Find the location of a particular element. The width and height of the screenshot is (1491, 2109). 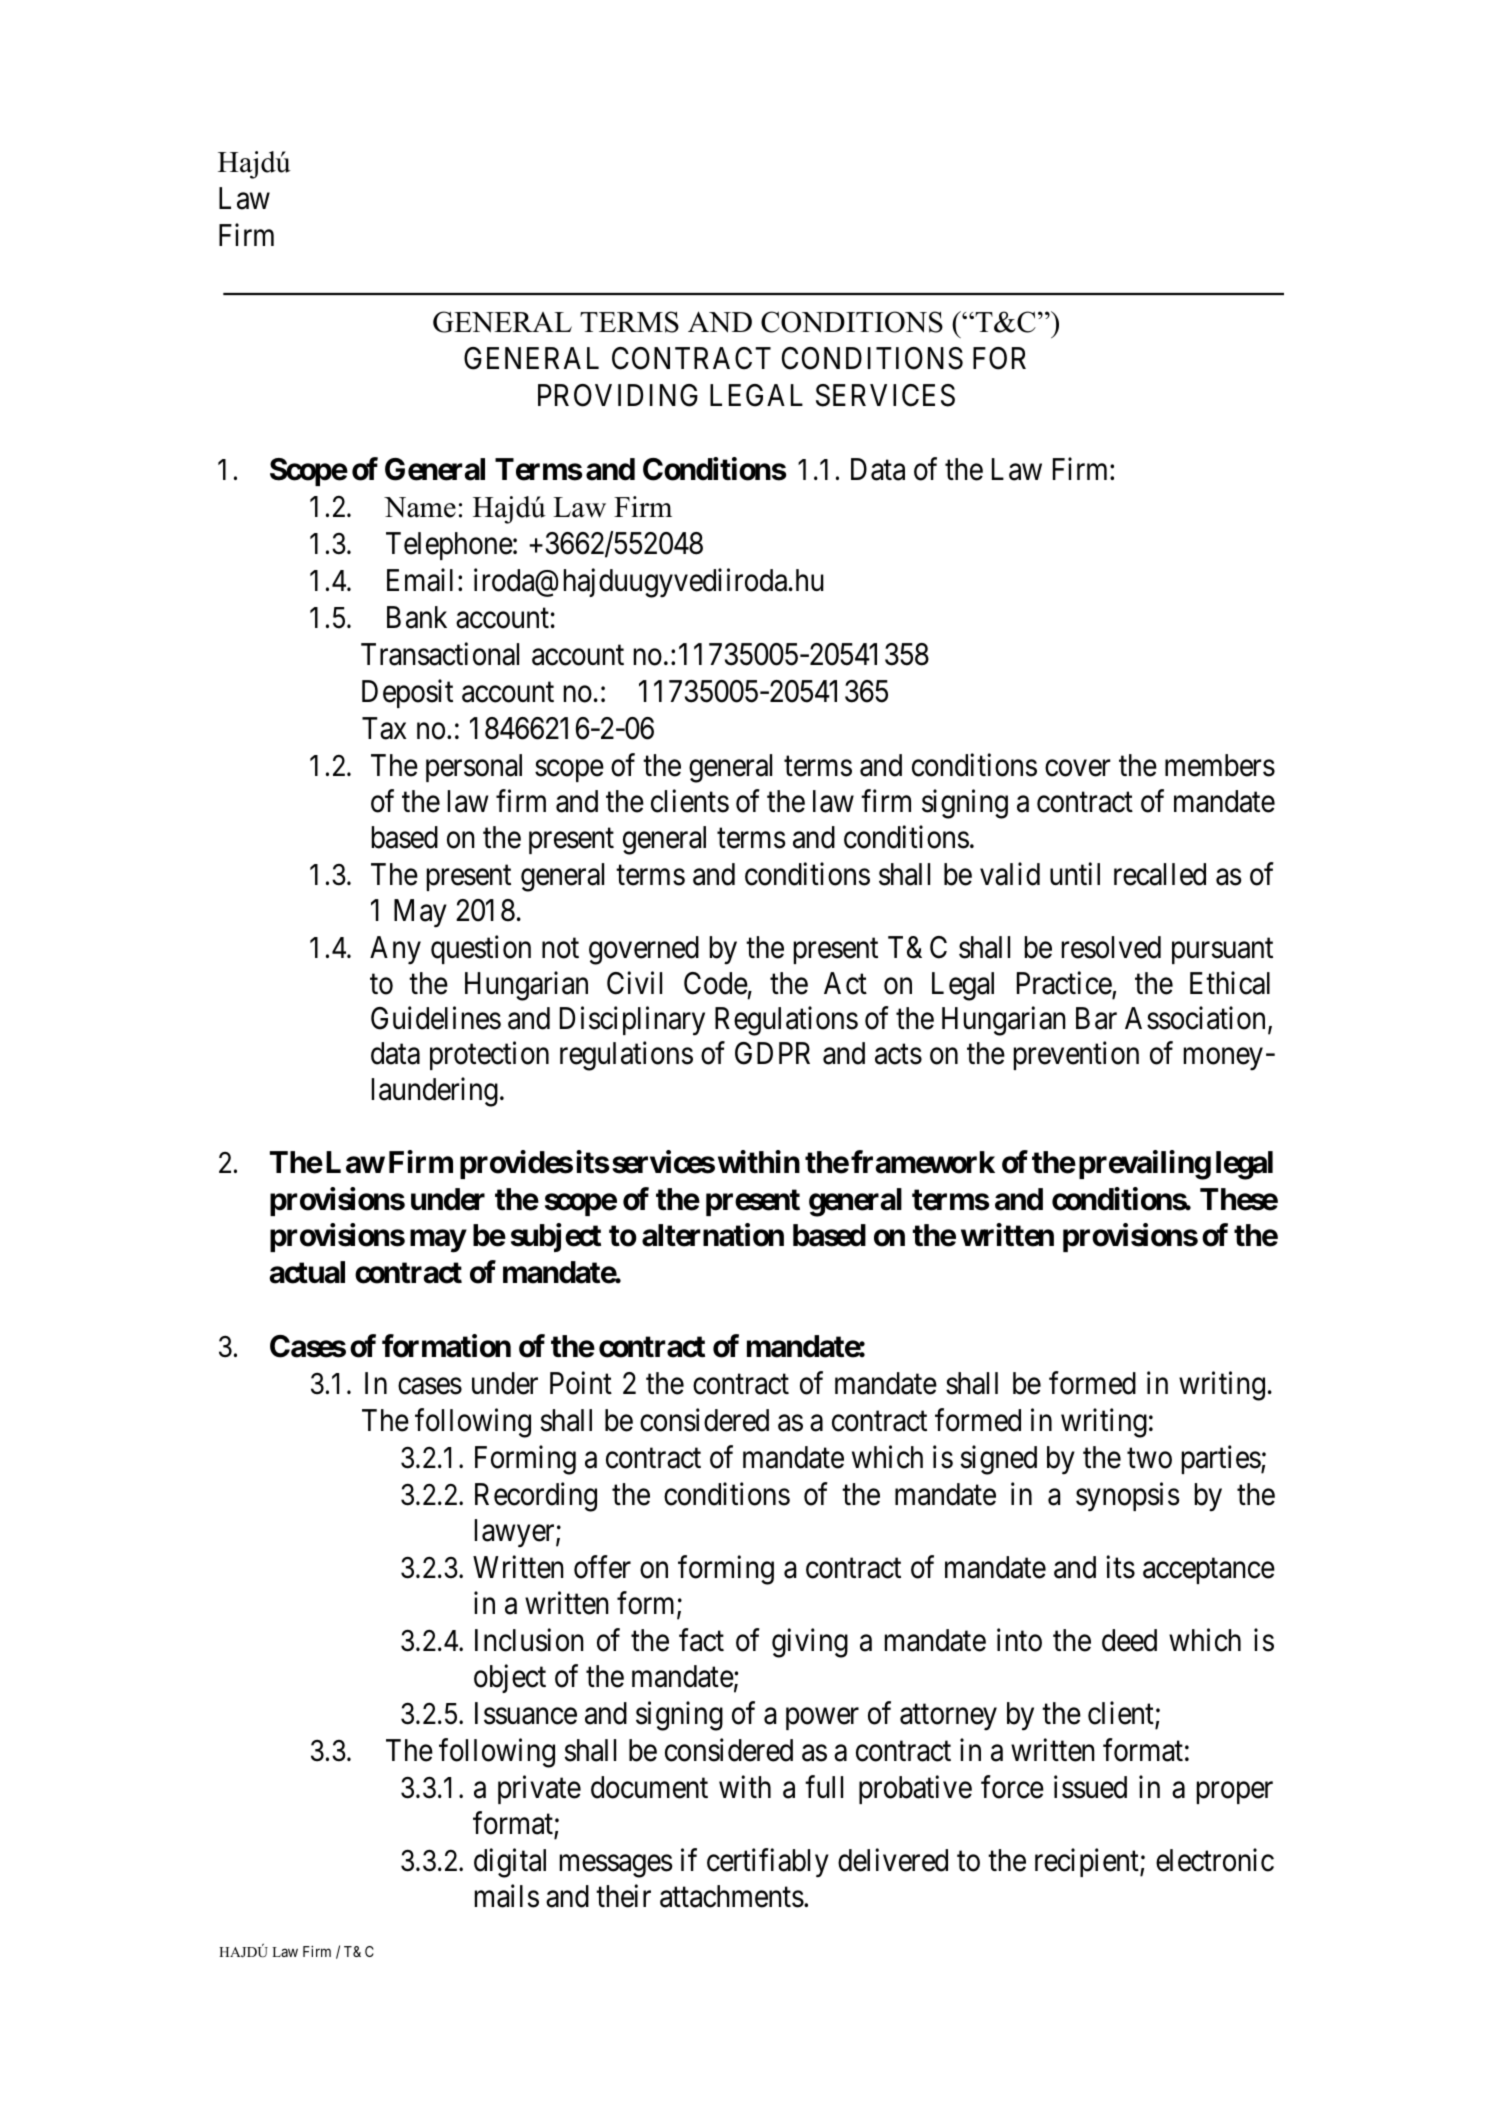

alternation is located at coordinates (713, 1235).
